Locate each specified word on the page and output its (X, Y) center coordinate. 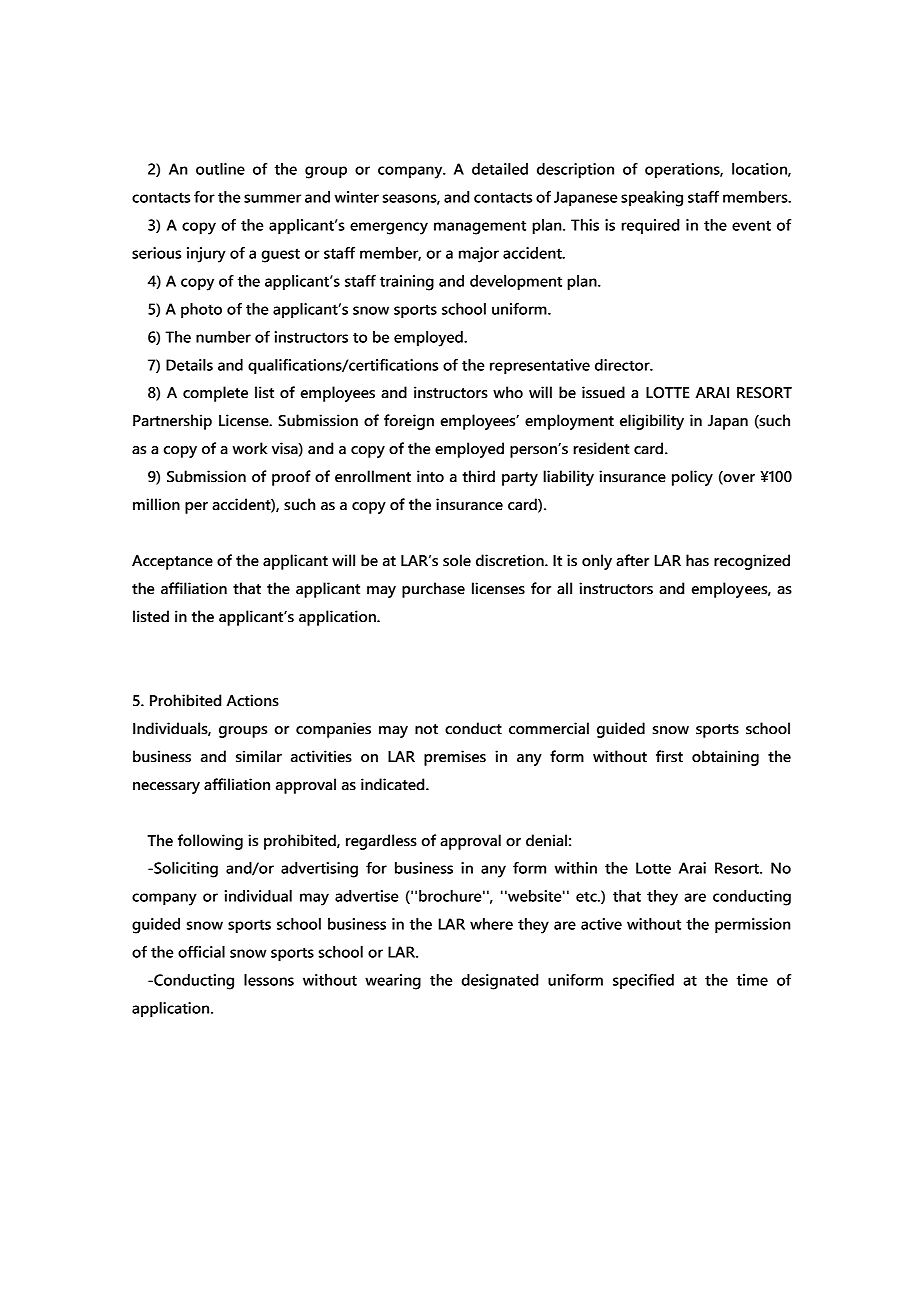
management (480, 227)
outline (220, 169)
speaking (652, 199)
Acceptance (172, 562)
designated (499, 982)
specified (643, 981)
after (632, 560)
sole (457, 560)
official (201, 952)
